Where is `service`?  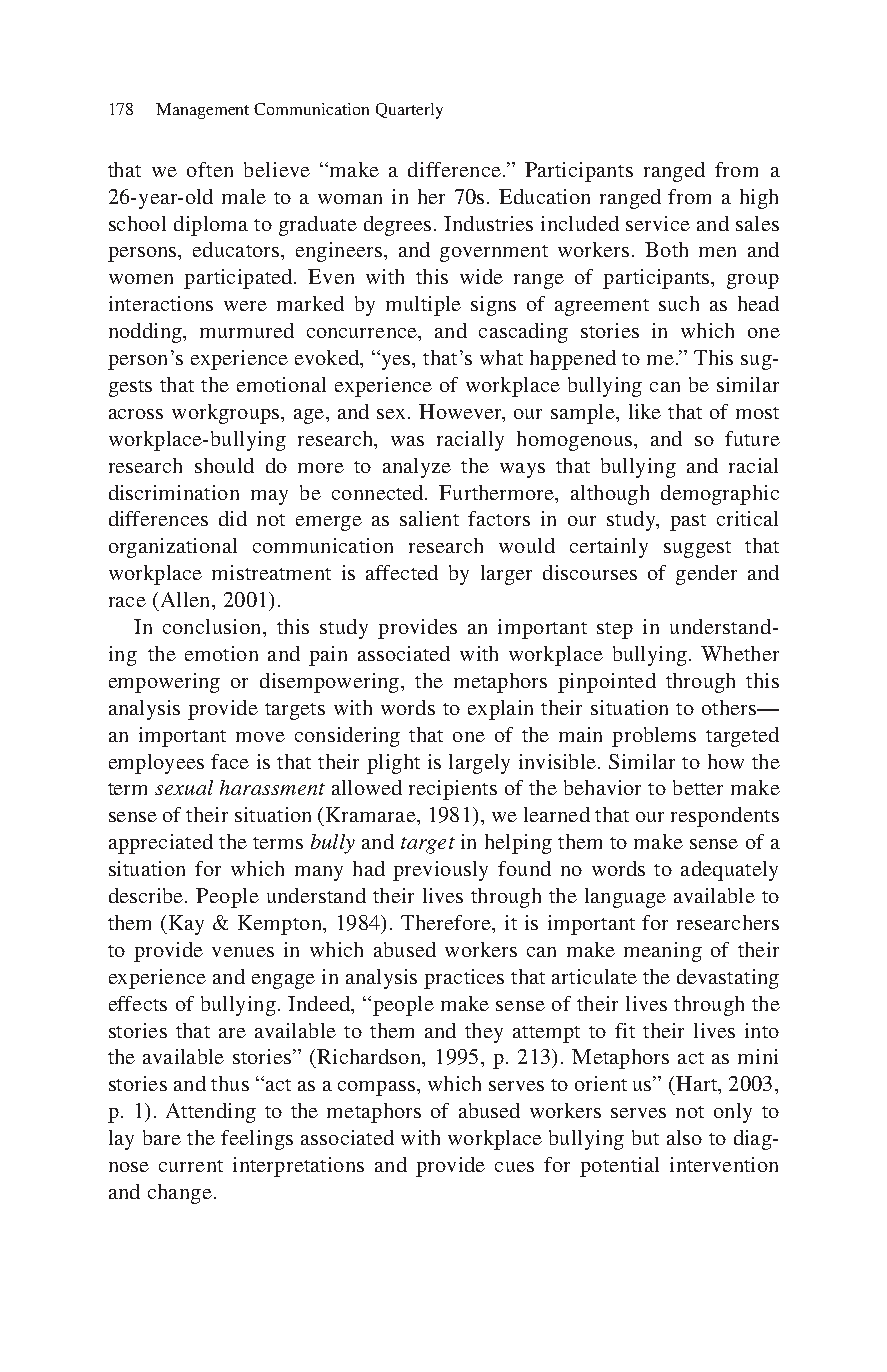 service is located at coordinates (658, 223).
